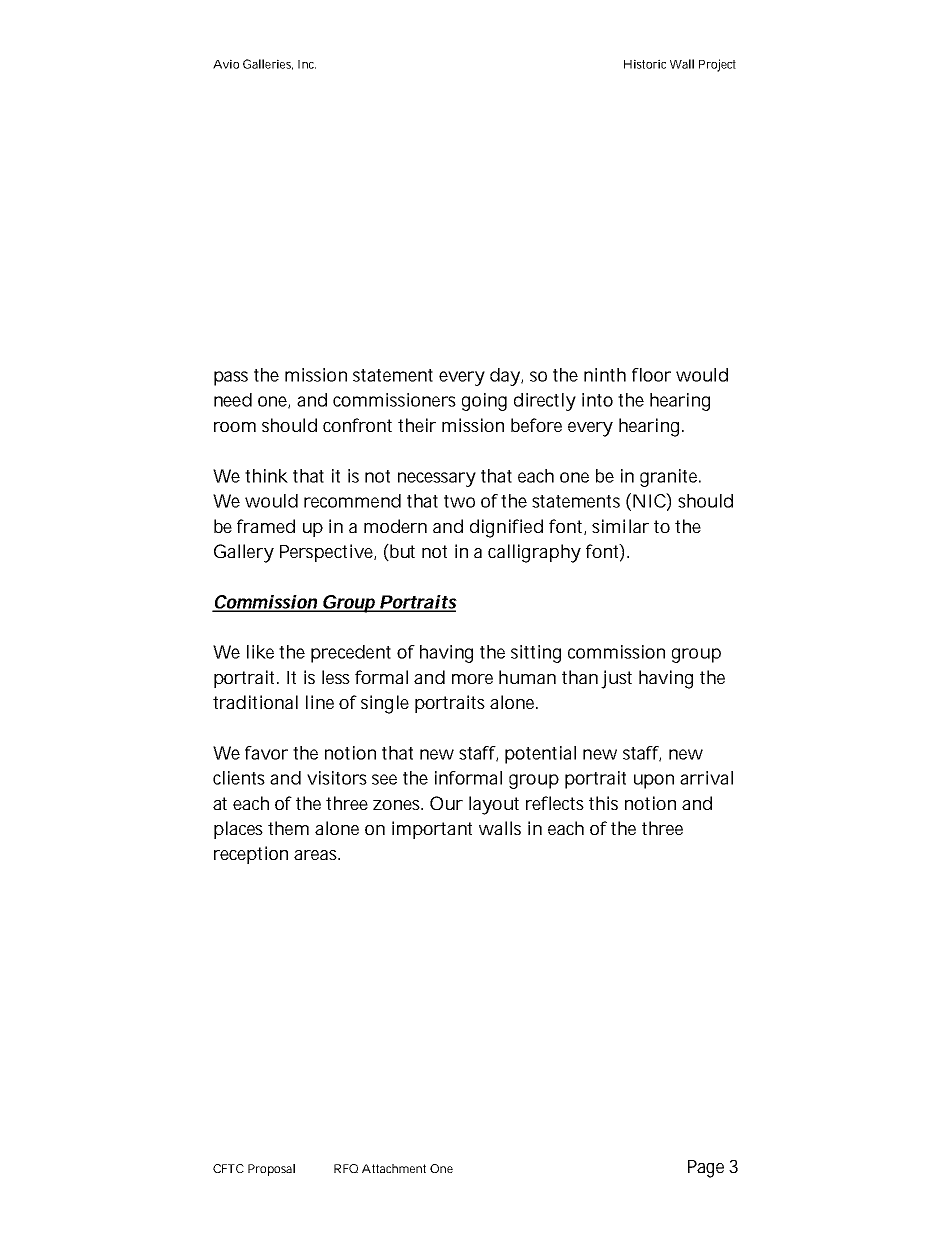 This screenshot has height=1233, width=952. What do you see at coordinates (268, 64) in the screenshot?
I see `Galleries` at bounding box center [268, 64].
